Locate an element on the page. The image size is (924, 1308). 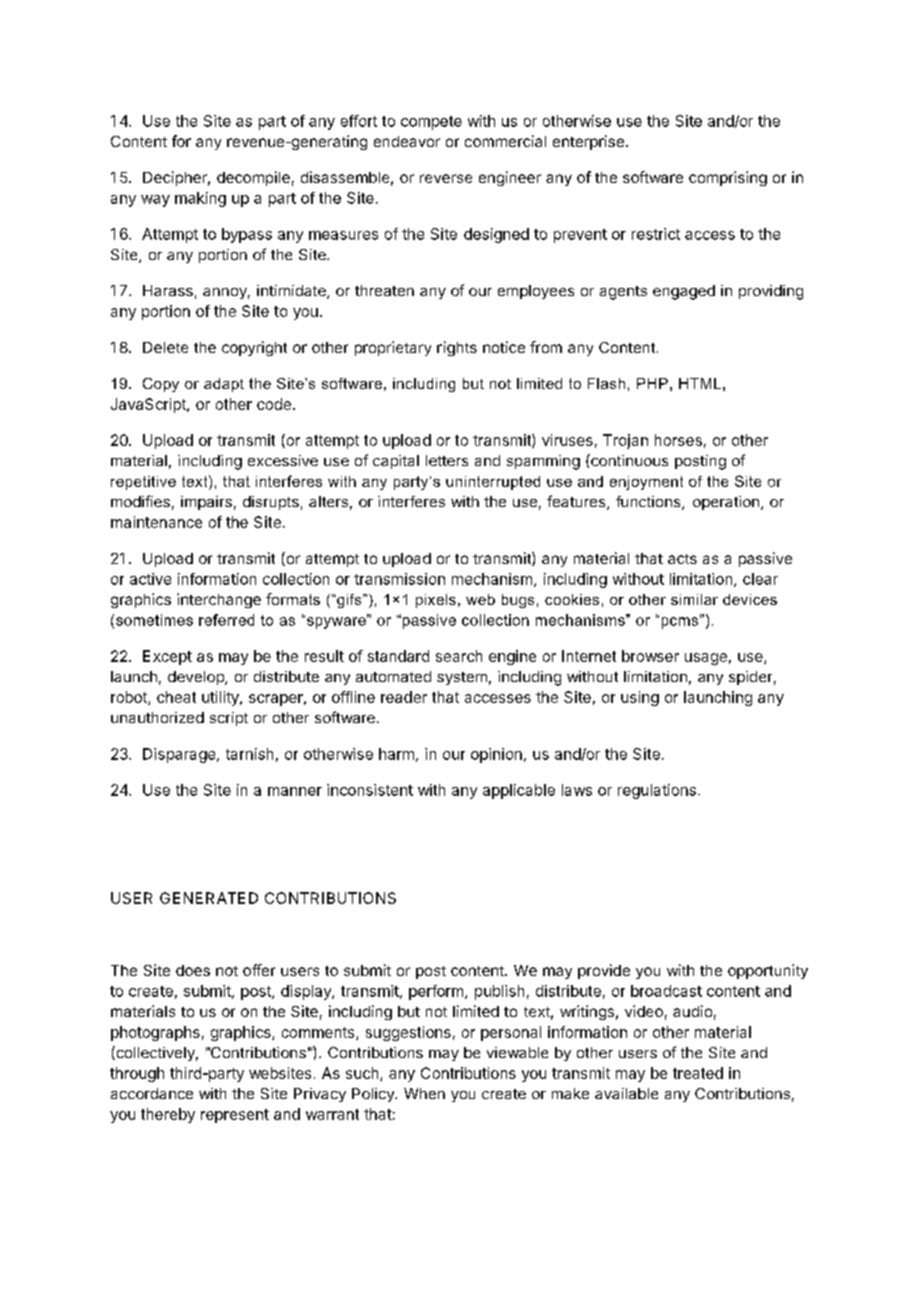
comprising is located at coordinates (728, 178).
